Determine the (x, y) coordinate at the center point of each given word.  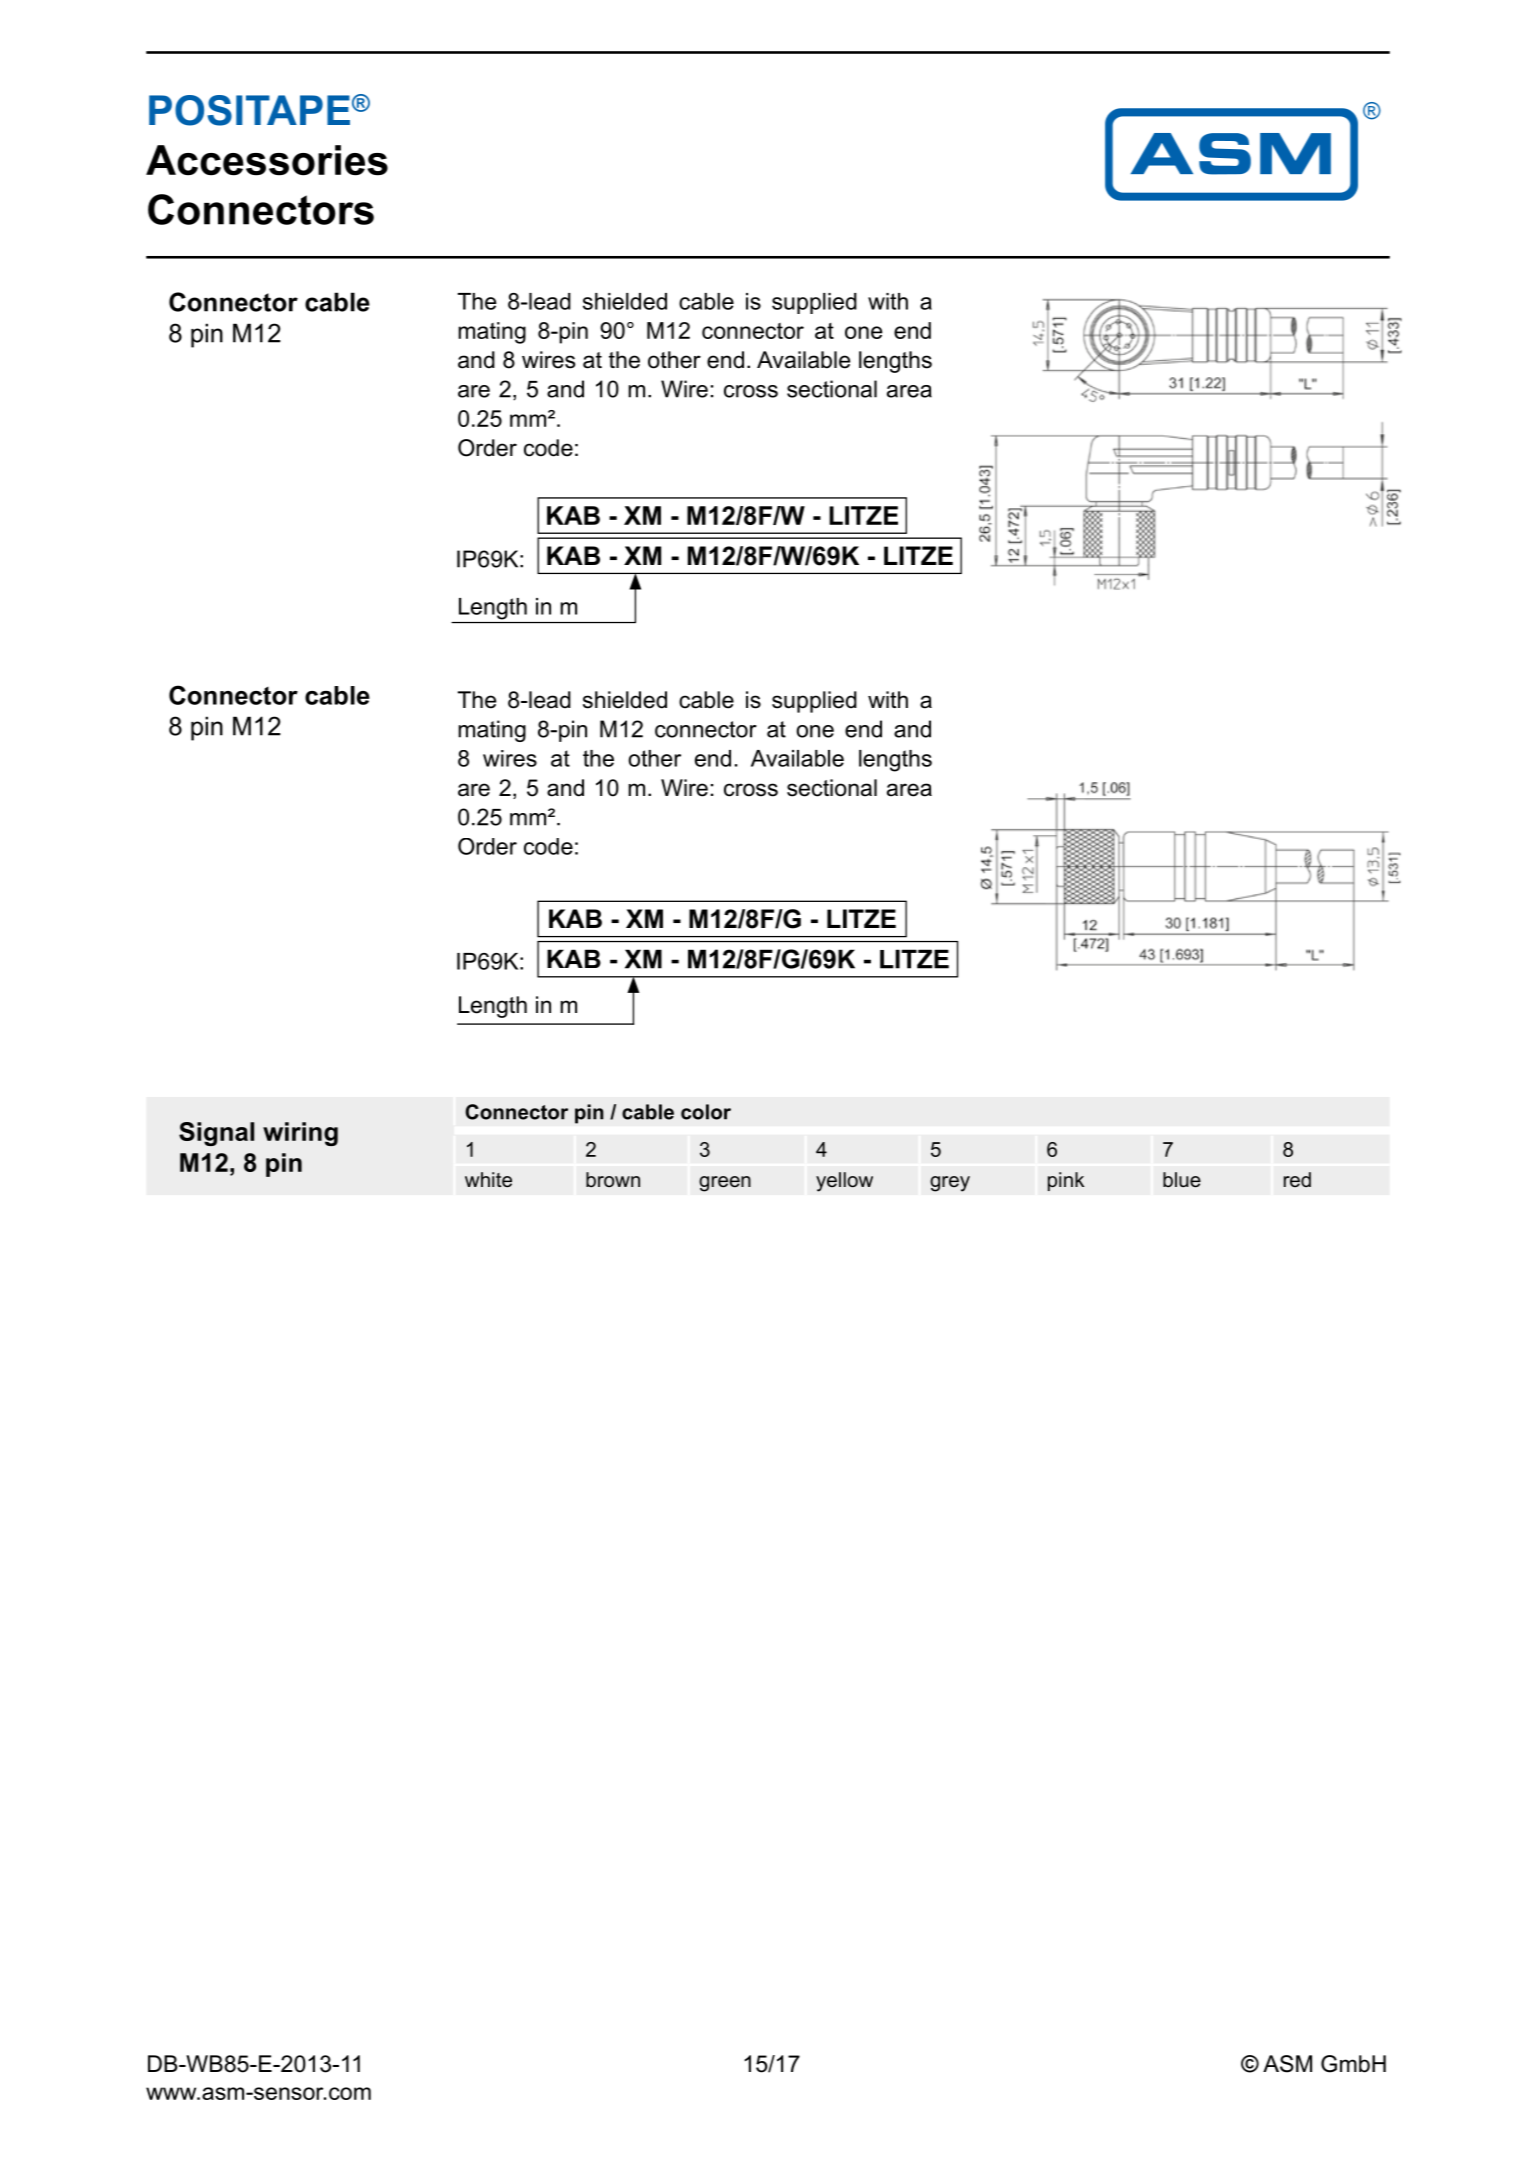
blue (1182, 1180)
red (1297, 1179)
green (725, 1184)
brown (613, 1179)
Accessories (267, 160)
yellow (844, 1182)
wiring (300, 1134)
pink (1066, 1181)
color (706, 1112)
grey (950, 1184)
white (488, 1179)
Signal (216, 1134)
